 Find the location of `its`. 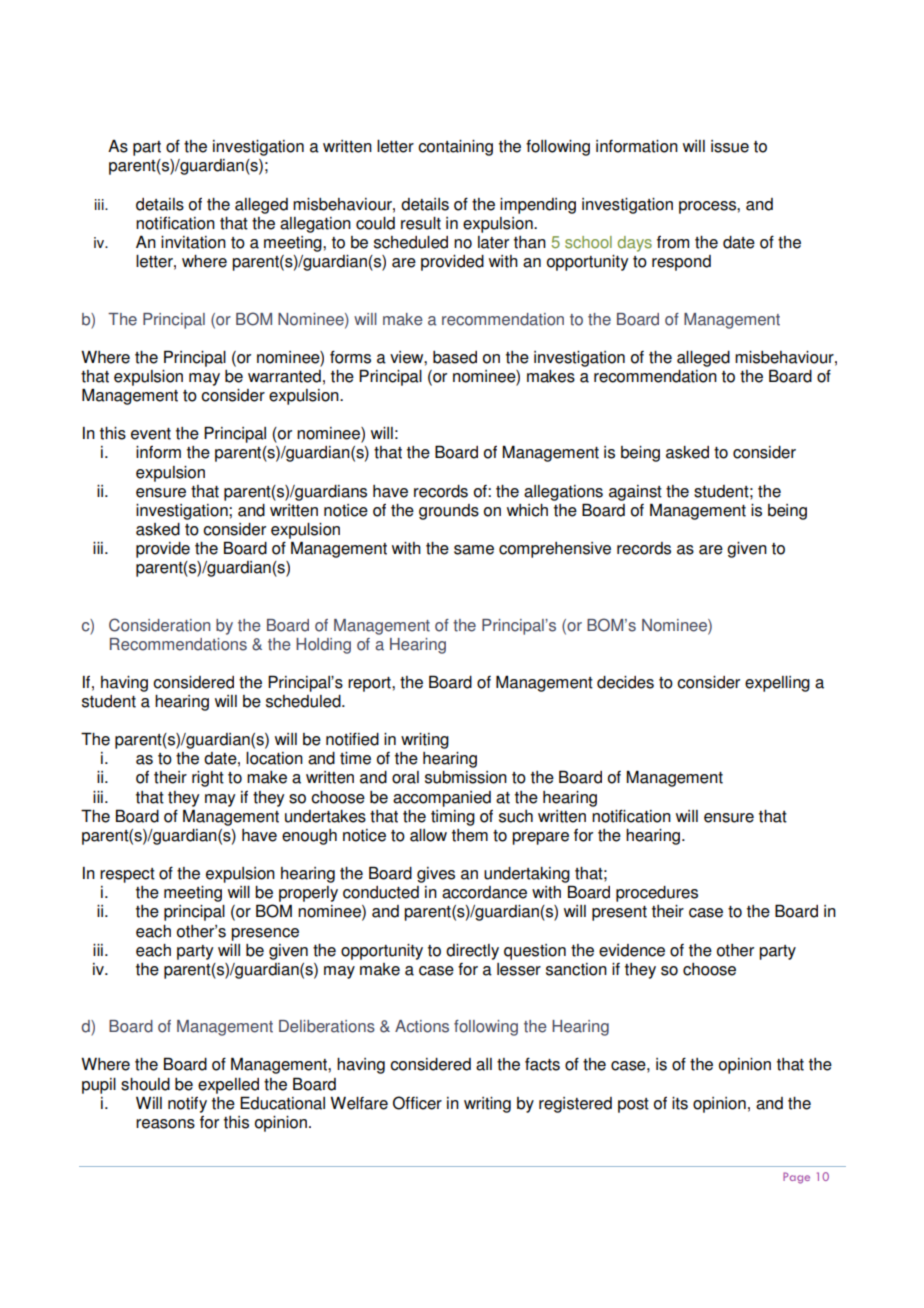

its is located at coordinates (680, 1103).
